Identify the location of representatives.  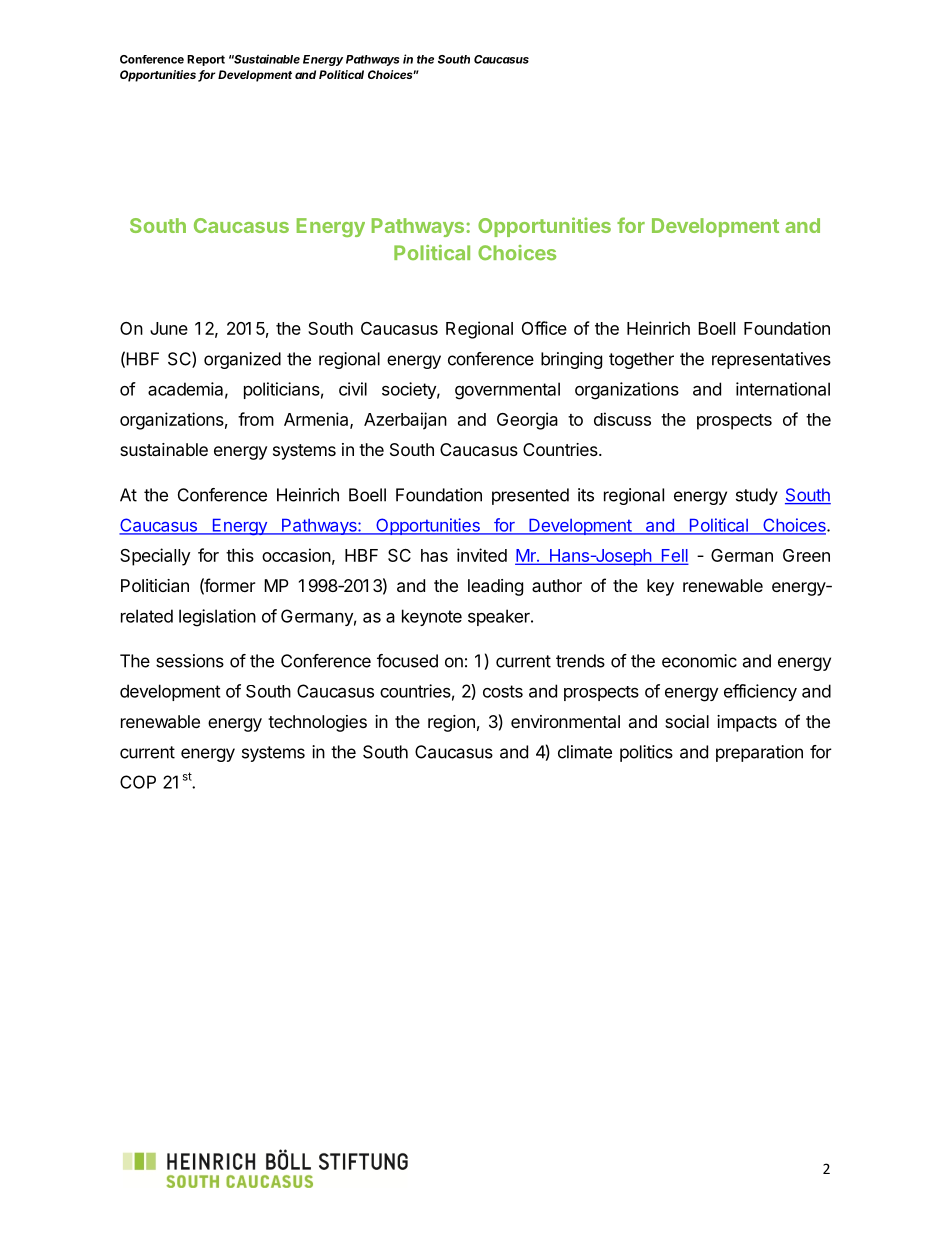
(771, 360).
